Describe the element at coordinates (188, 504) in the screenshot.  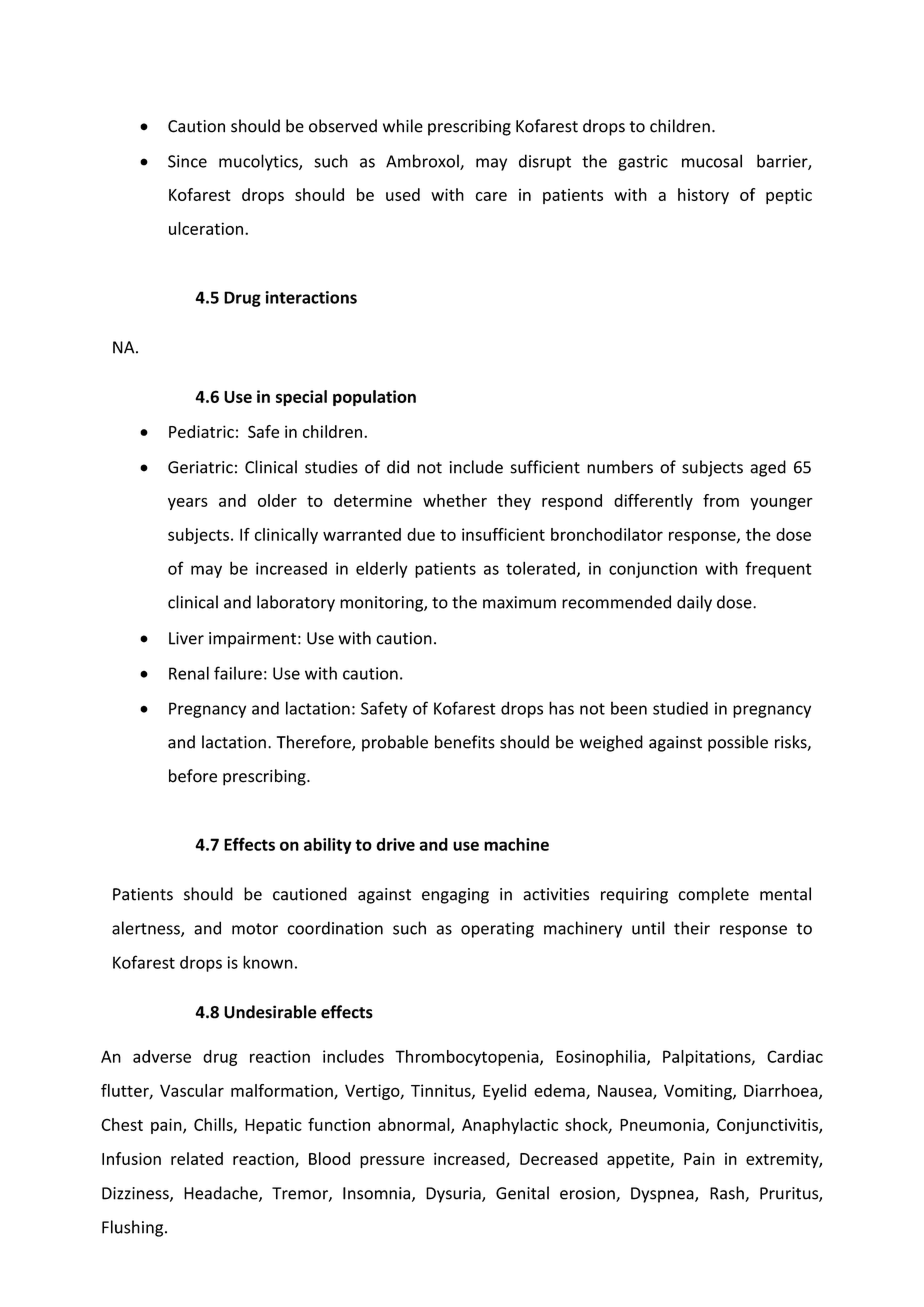
I see `years` at that location.
